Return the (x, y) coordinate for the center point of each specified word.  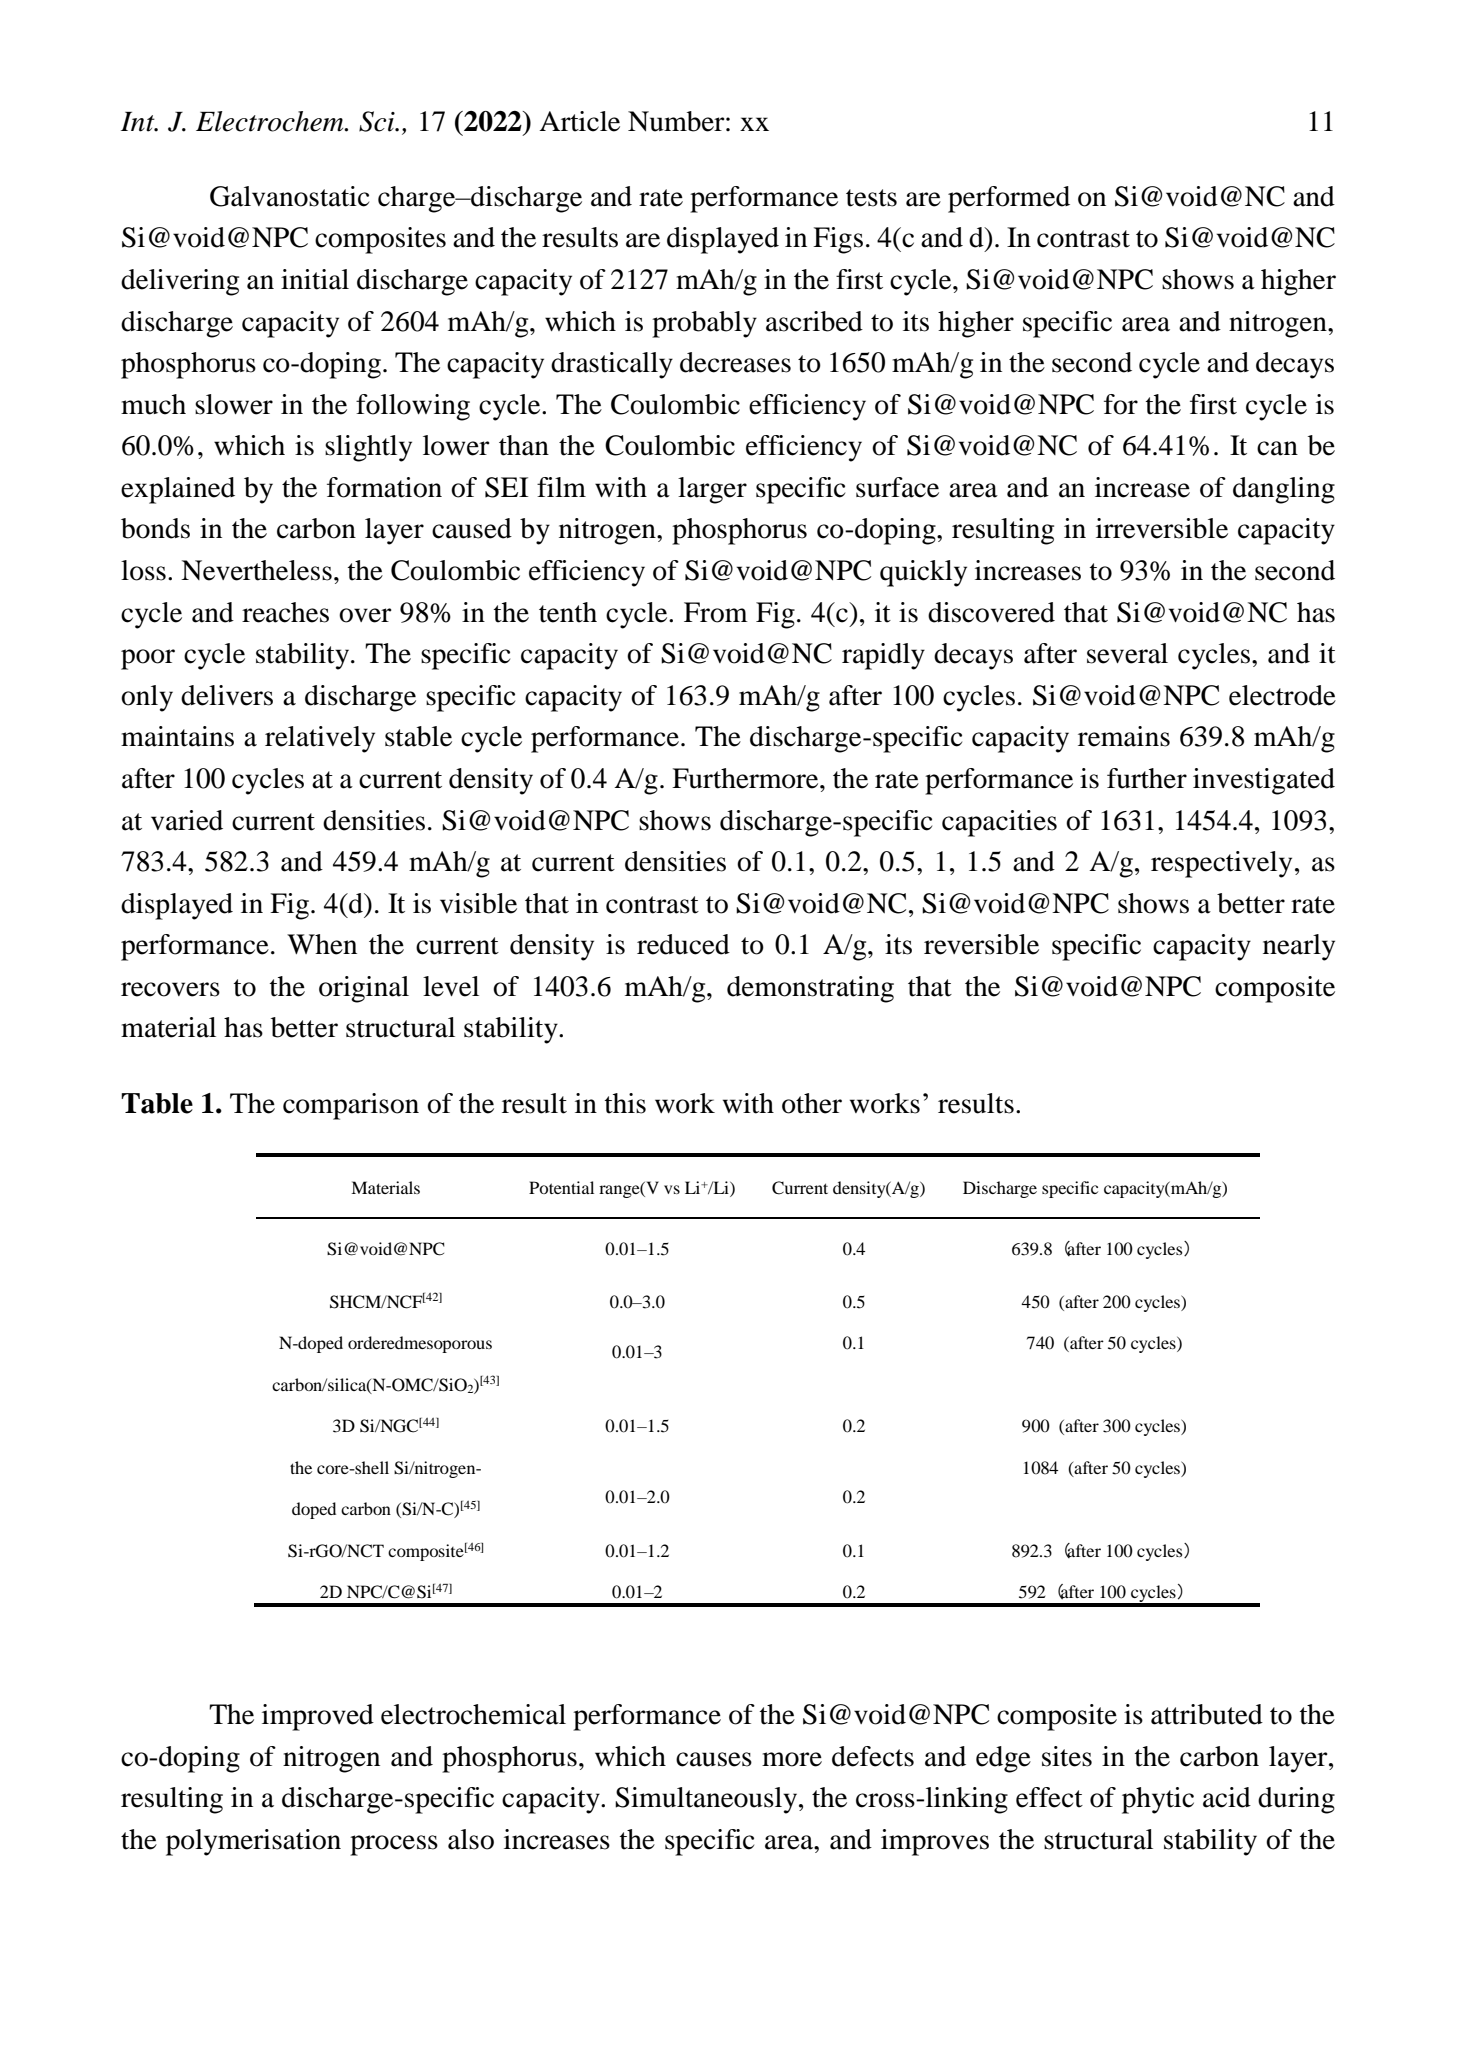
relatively (320, 739)
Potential (561, 1187)
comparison (351, 1106)
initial (315, 279)
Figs (838, 240)
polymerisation (253, 1842)
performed (1009, 199)
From (716, 612)
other (812, 1103)
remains (1124, 736)
